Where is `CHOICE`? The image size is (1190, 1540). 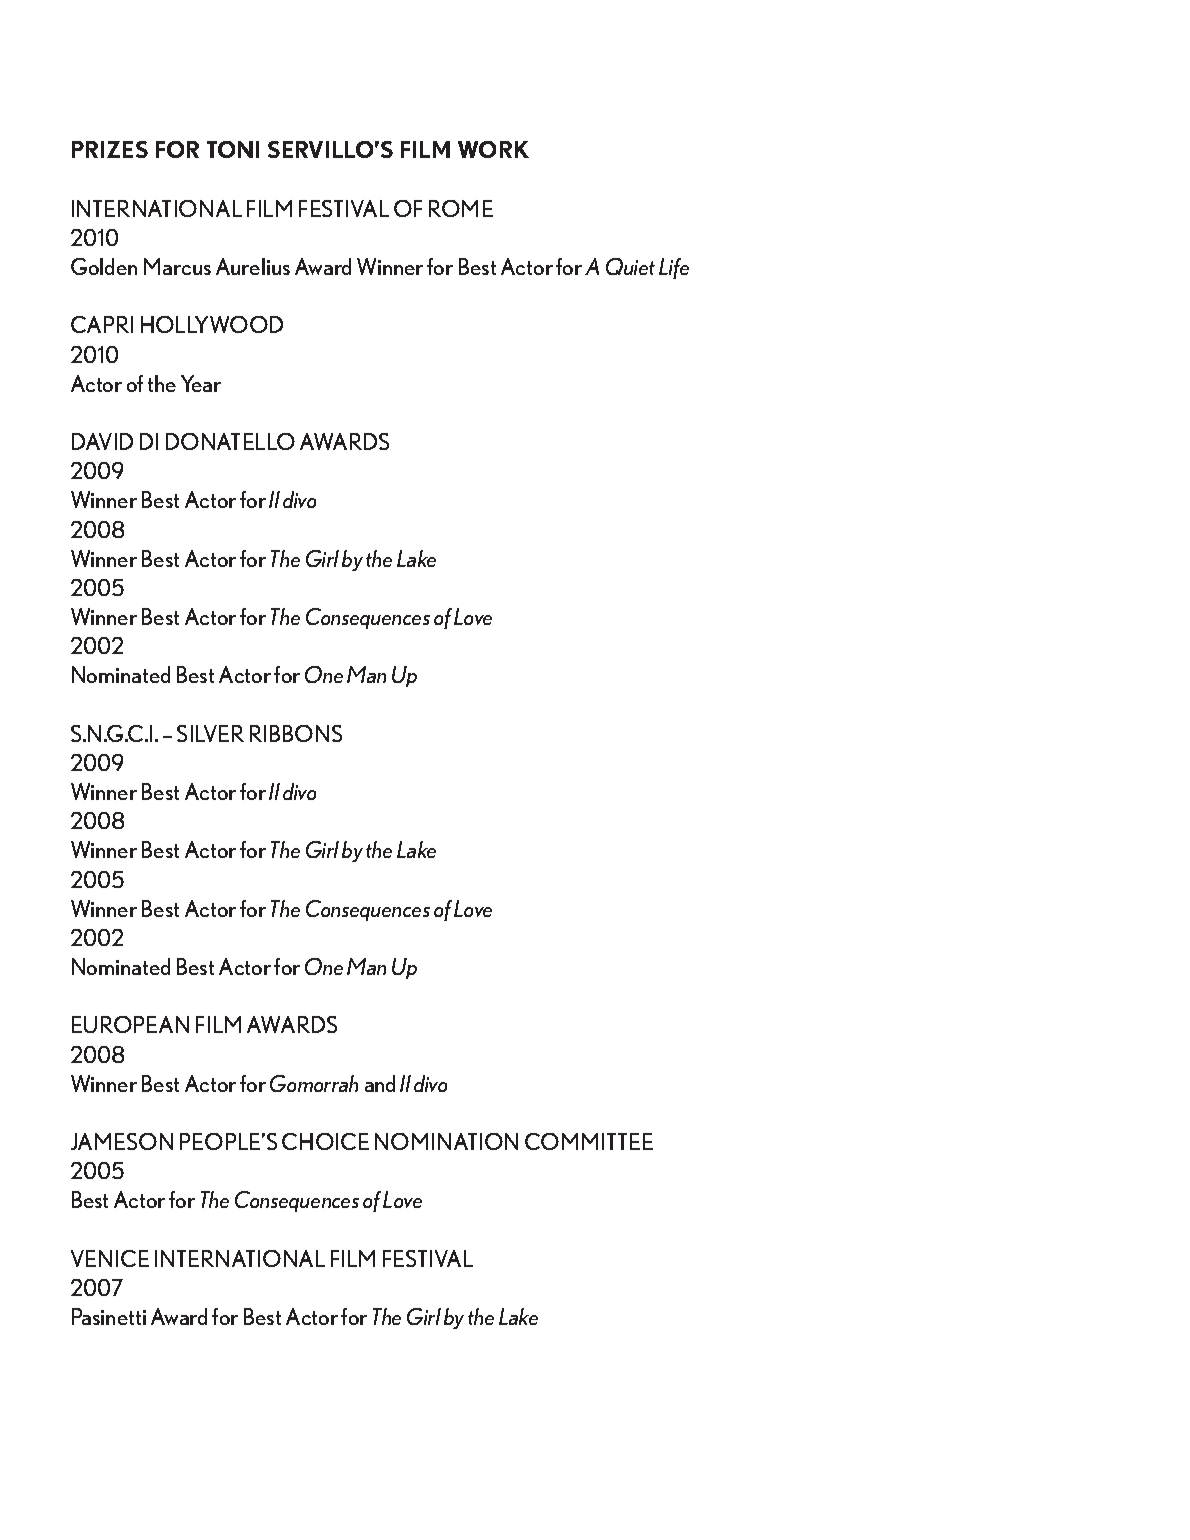 CHOICE is located at coordinates (325, 1141).
